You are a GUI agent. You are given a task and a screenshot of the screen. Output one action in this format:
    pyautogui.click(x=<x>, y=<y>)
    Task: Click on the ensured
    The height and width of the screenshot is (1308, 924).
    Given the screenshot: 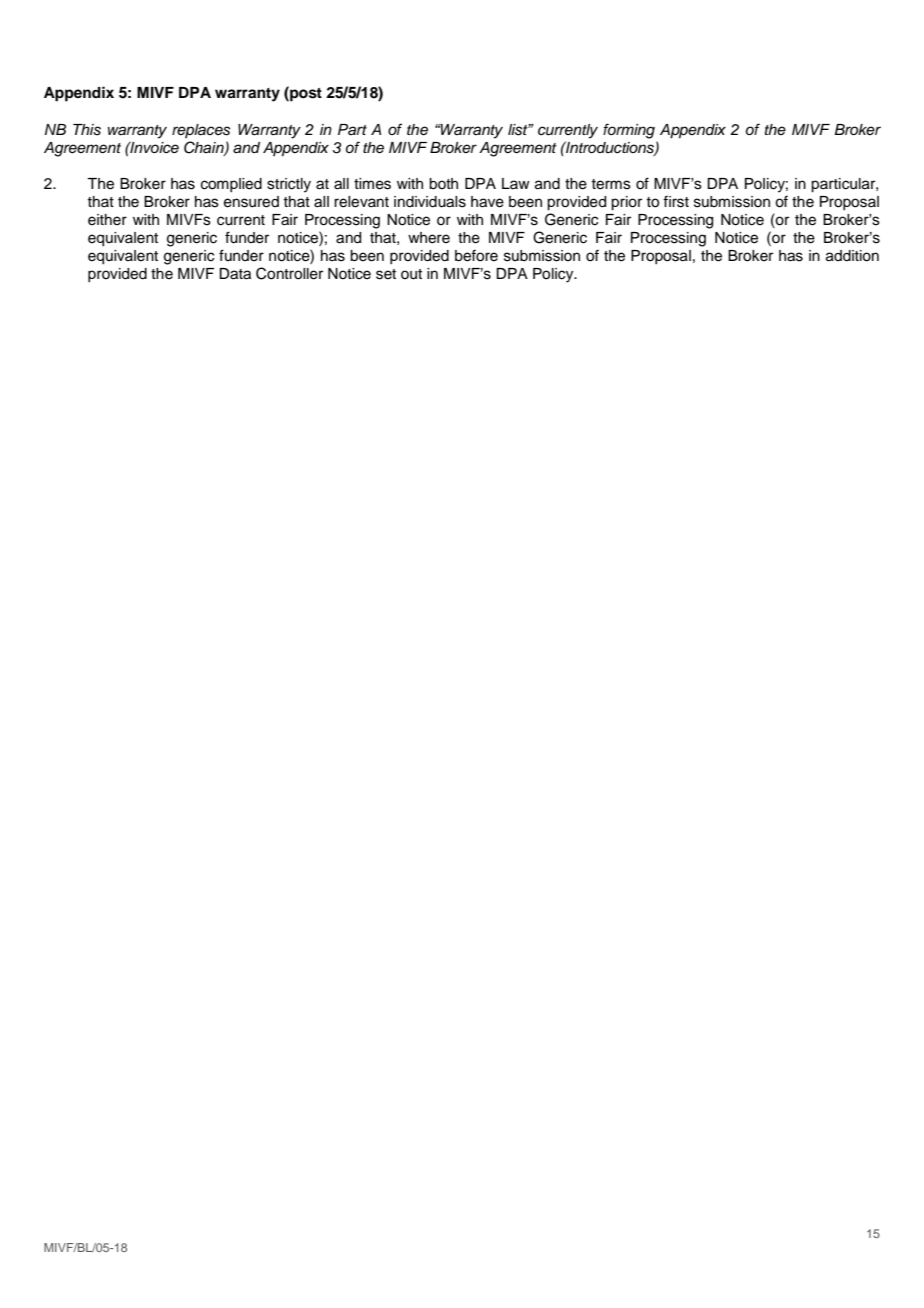 What is the action you would take?
    pyautogui.click(x=251, y=202)
